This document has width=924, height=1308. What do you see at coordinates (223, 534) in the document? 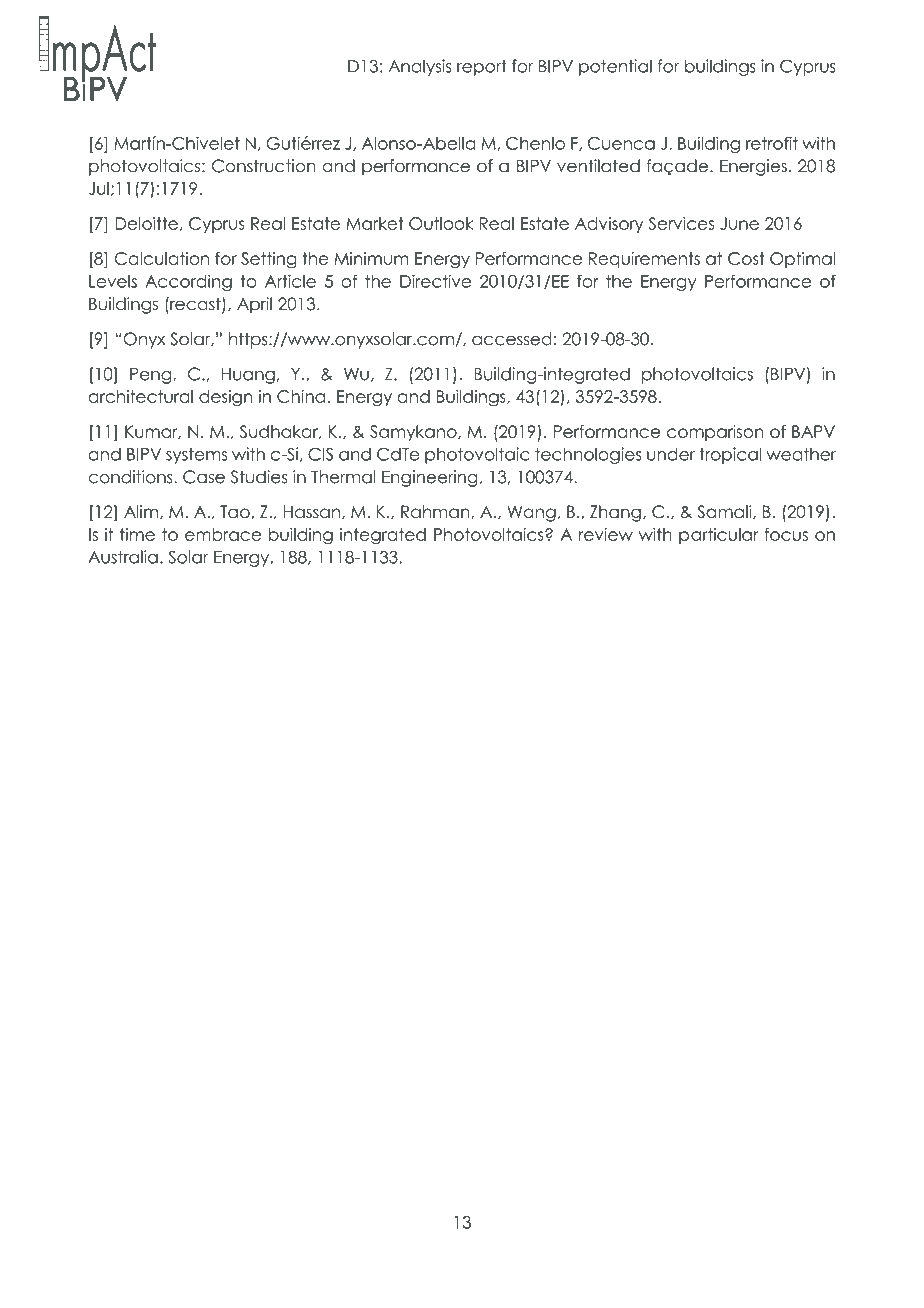
I see `embrace` at bounding box center [223, 534].
